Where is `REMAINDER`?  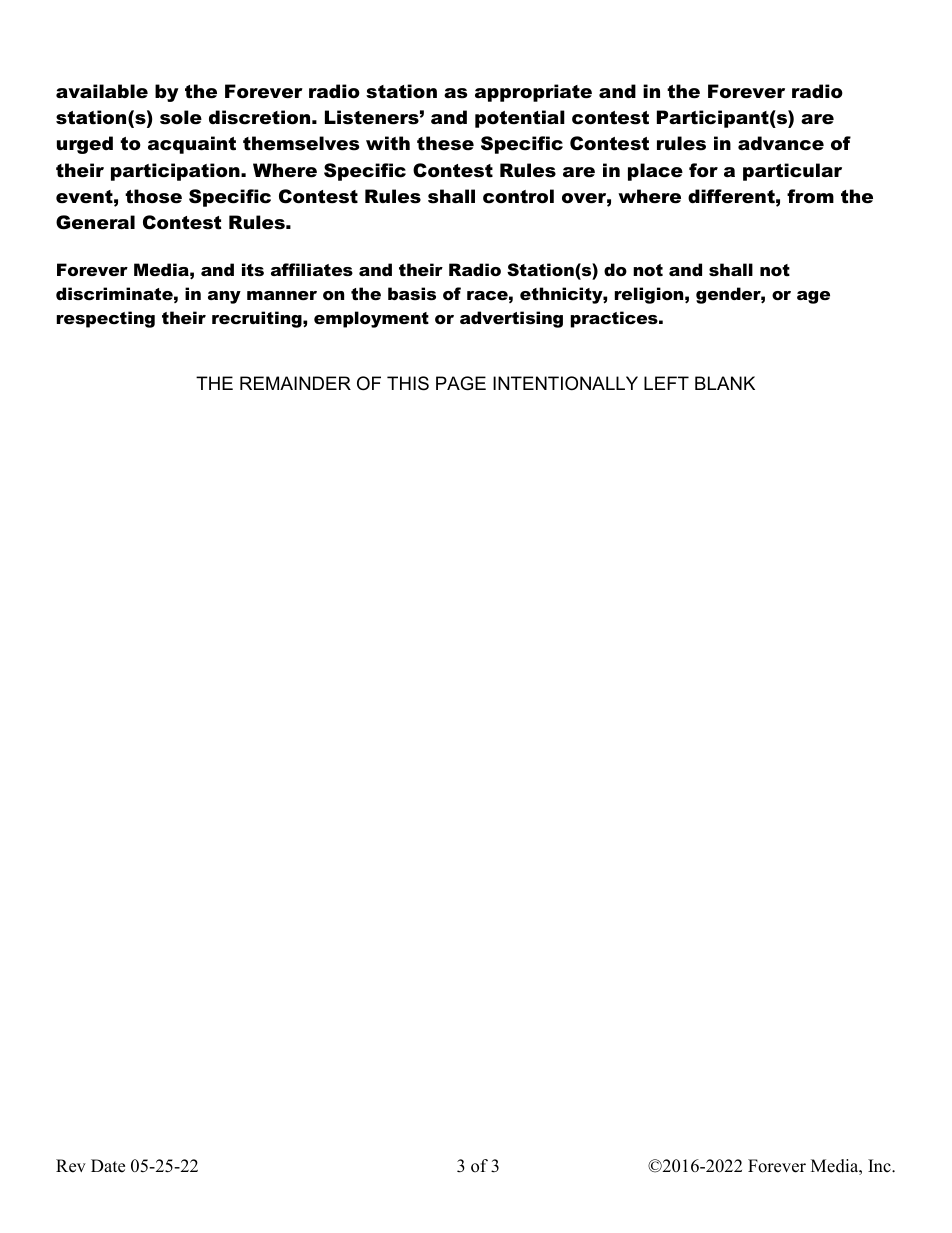
REMAINDER is located at coordinates (295, 383).
